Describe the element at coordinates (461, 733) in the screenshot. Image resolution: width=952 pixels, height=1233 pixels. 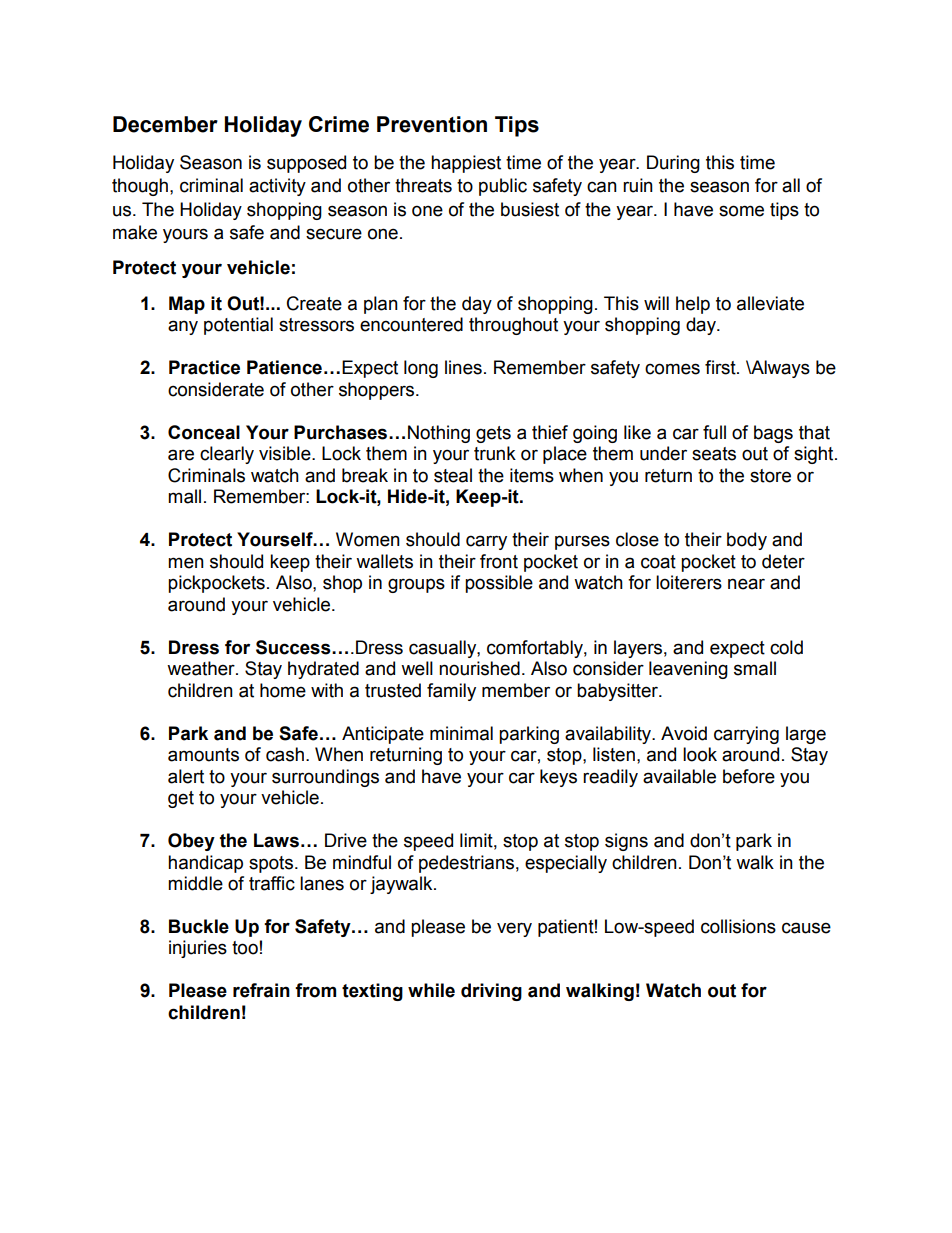
I see `minimal` at that location.
